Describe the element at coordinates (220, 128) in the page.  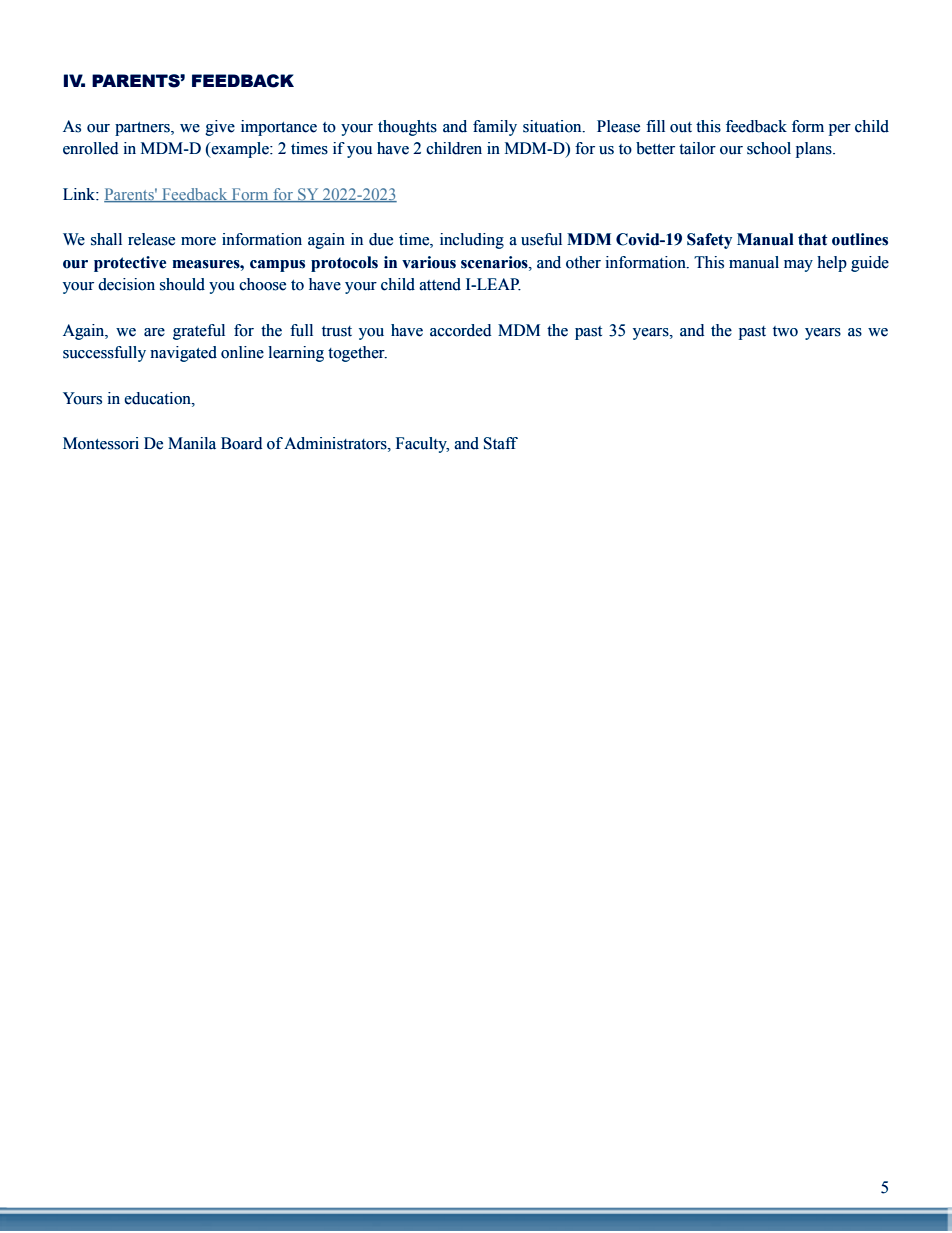
I see `give` at that location.
